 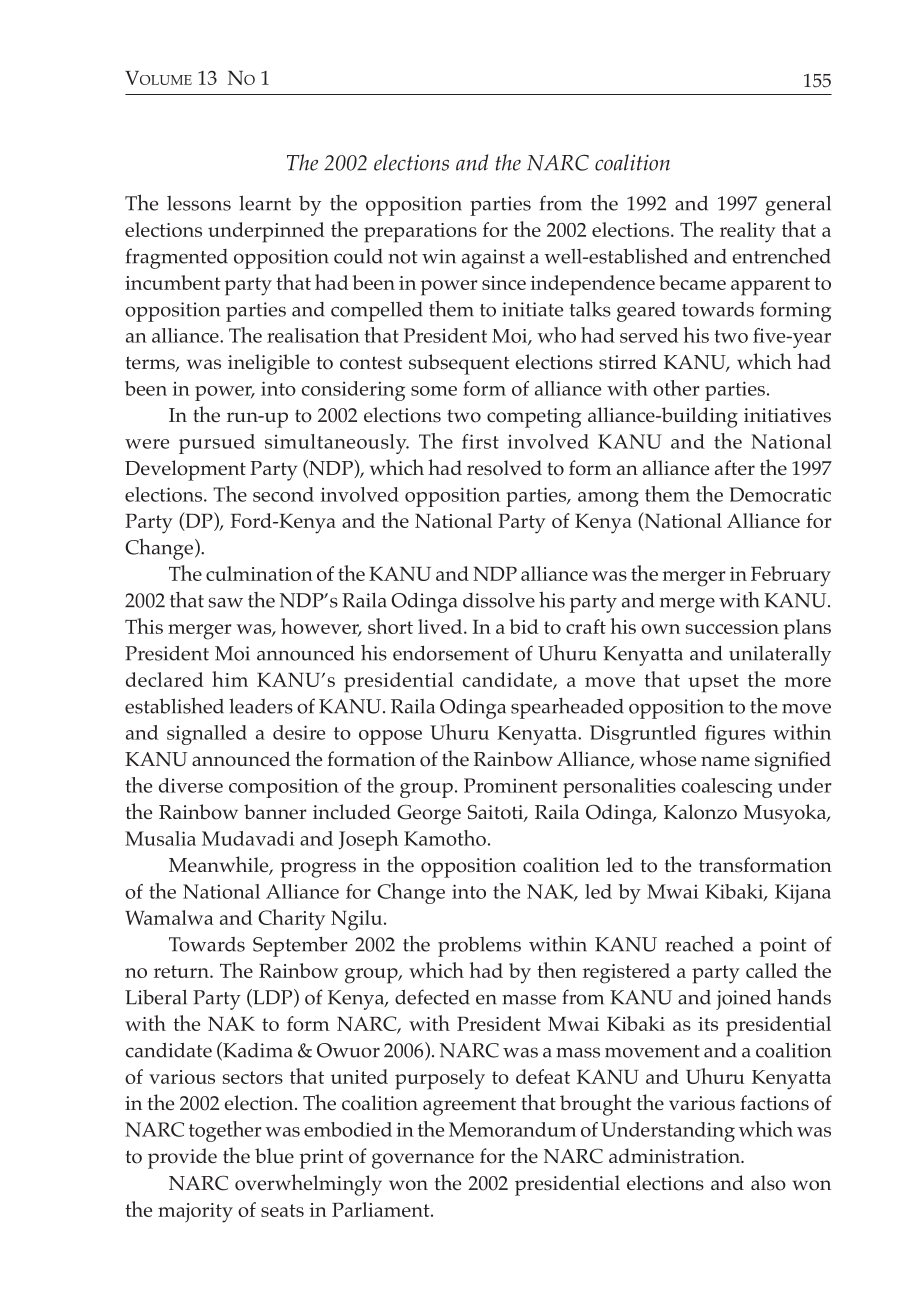 What do you see at coordinates (423, 1161) in the document?
I see `governance` at bounding box center [423, 1161].
